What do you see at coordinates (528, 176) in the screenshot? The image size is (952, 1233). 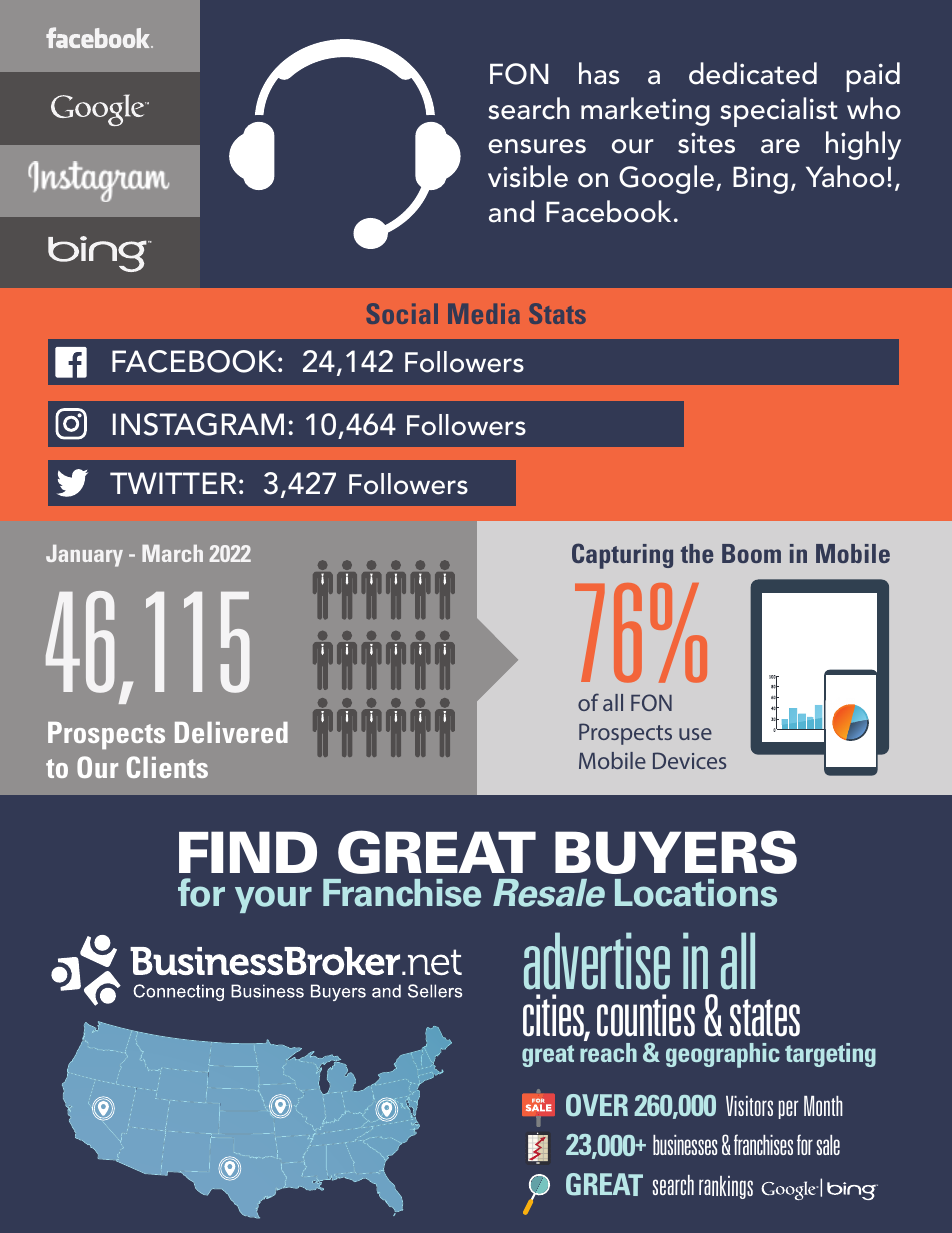 I see `visible` at bounding box center [528, 176].
